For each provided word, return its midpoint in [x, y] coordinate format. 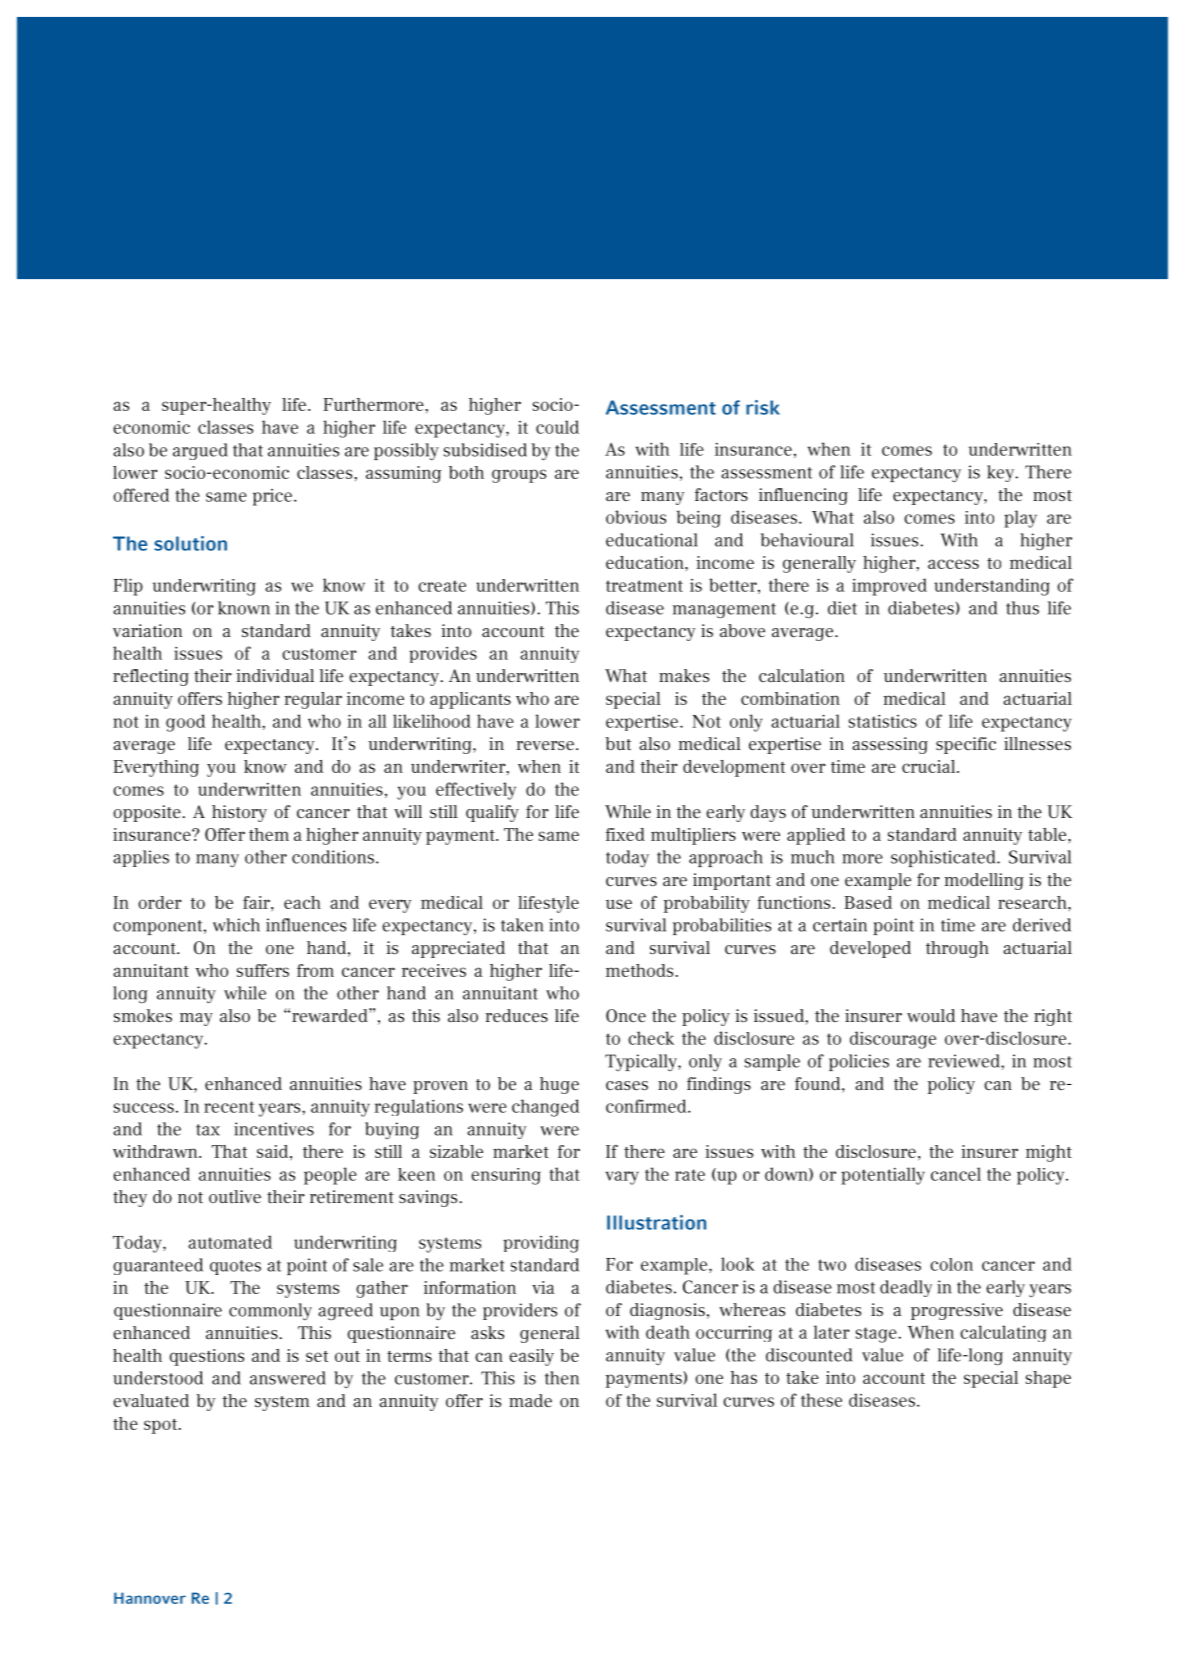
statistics [883, 721]
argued [200, 451]
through [957, 949]
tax [208, 1130]
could [557, 427]
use [619, 904]
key [1002, 473]
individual [275, 675]
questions [207, 1357]
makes [684, 675]
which [236, 925]
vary [622, 1178]
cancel [956, 1174]
